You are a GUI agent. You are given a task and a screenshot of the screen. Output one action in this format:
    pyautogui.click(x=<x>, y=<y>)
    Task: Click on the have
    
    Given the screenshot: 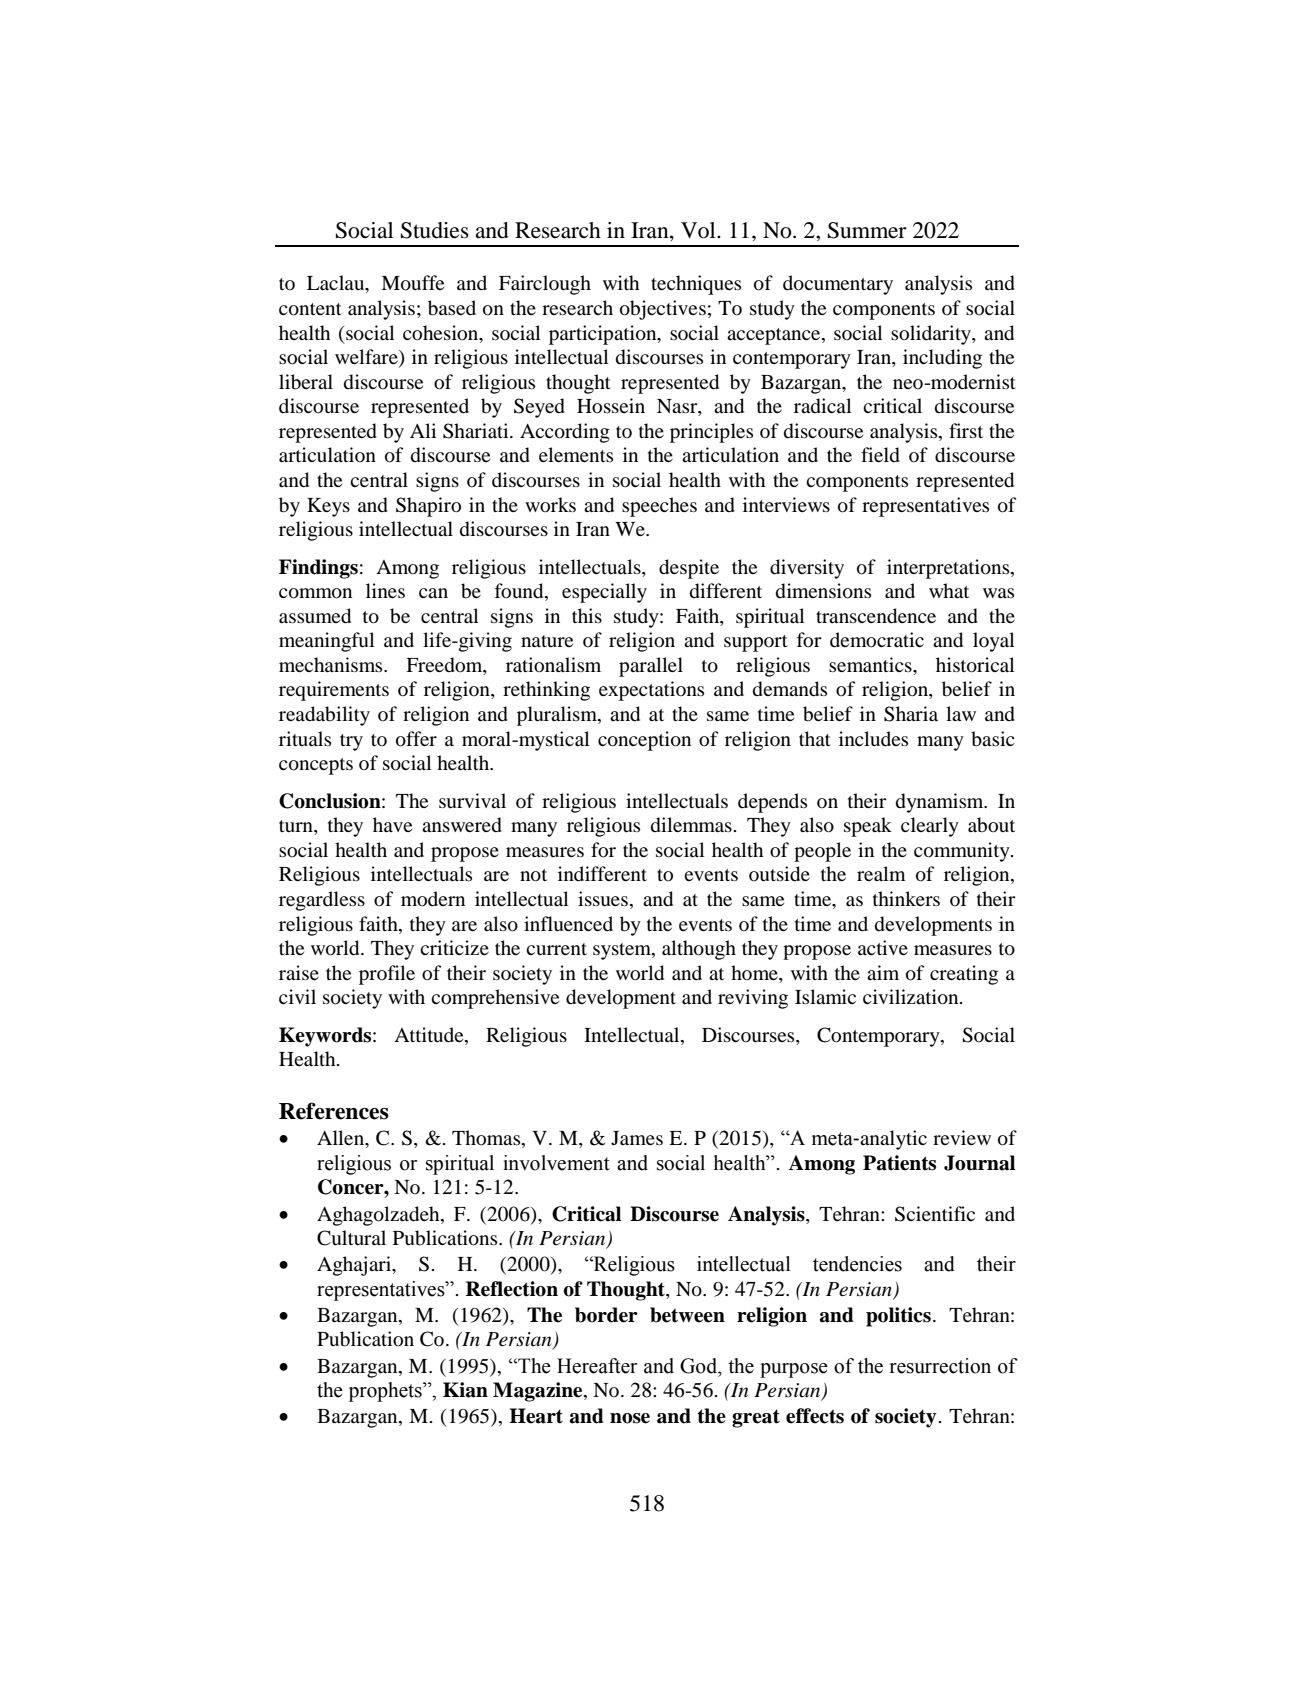 What is the action you would take?
    pyautogui.click(x=392, y=824)
